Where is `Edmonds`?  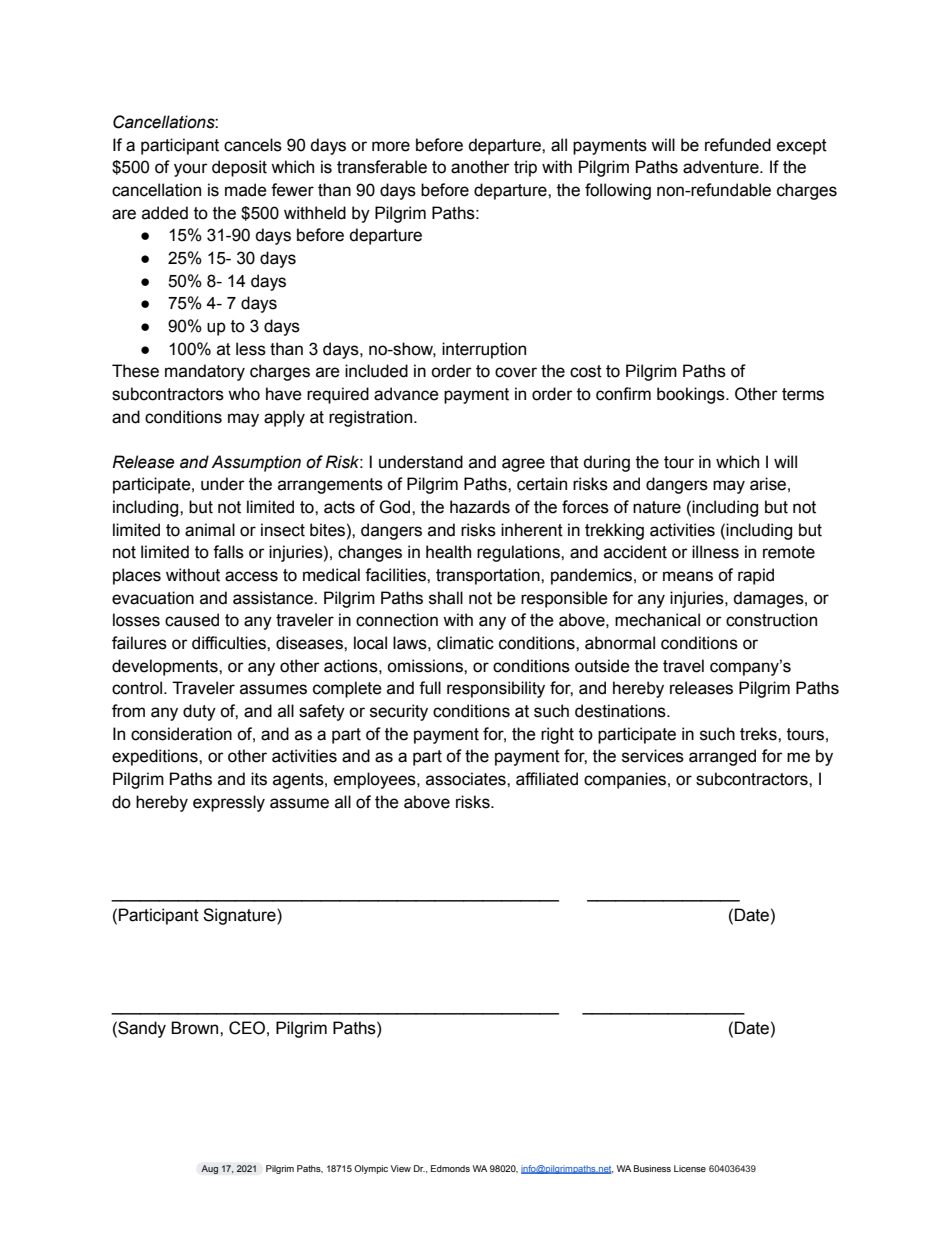 Edmonds is located at coordinates (450, 1168).
